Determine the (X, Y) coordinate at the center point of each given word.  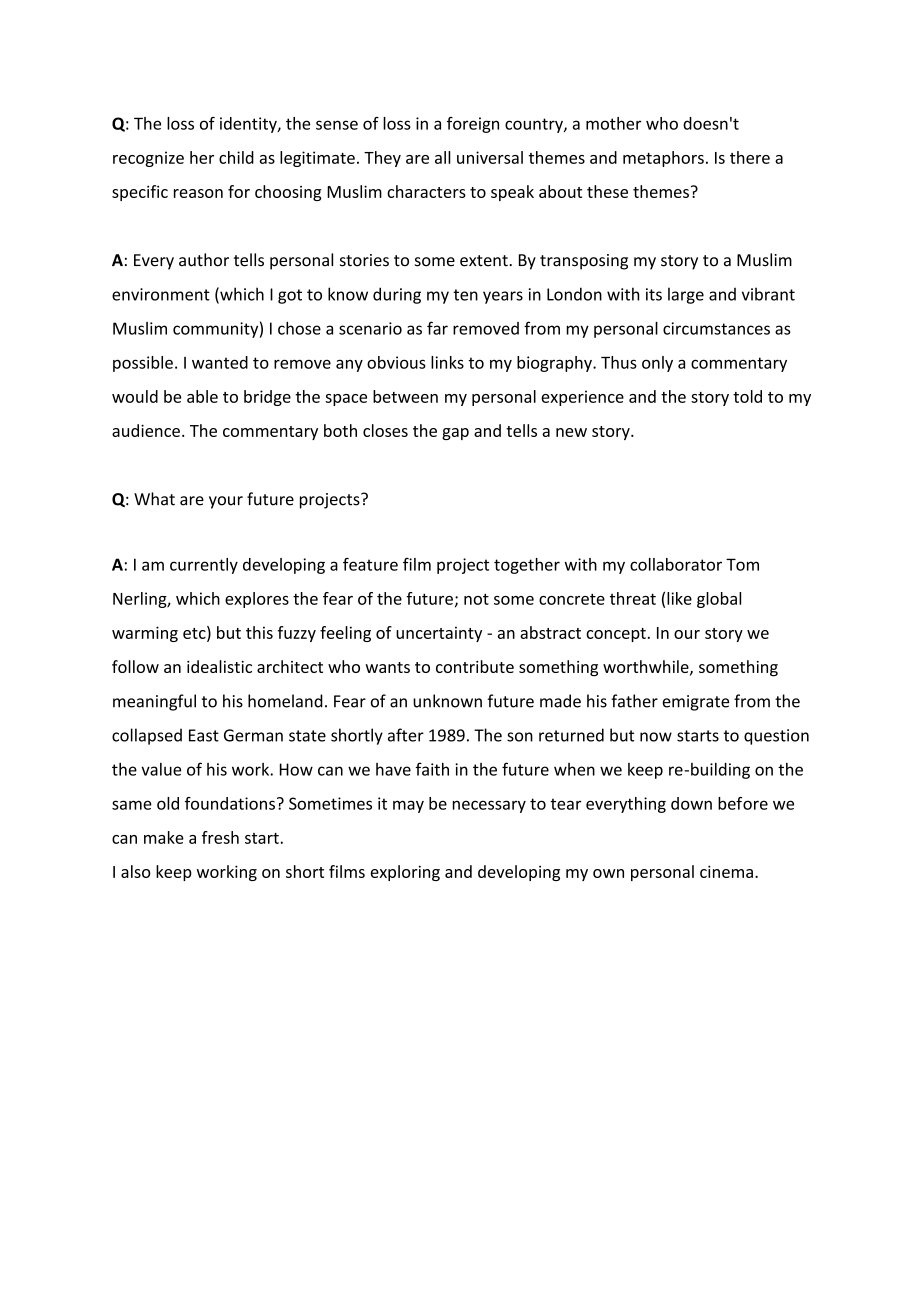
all (443, 157)
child (236, 157)
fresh (220, 837)
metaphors (663, 159)
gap (455, 434)
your (226, 502)
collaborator (676, 564)
